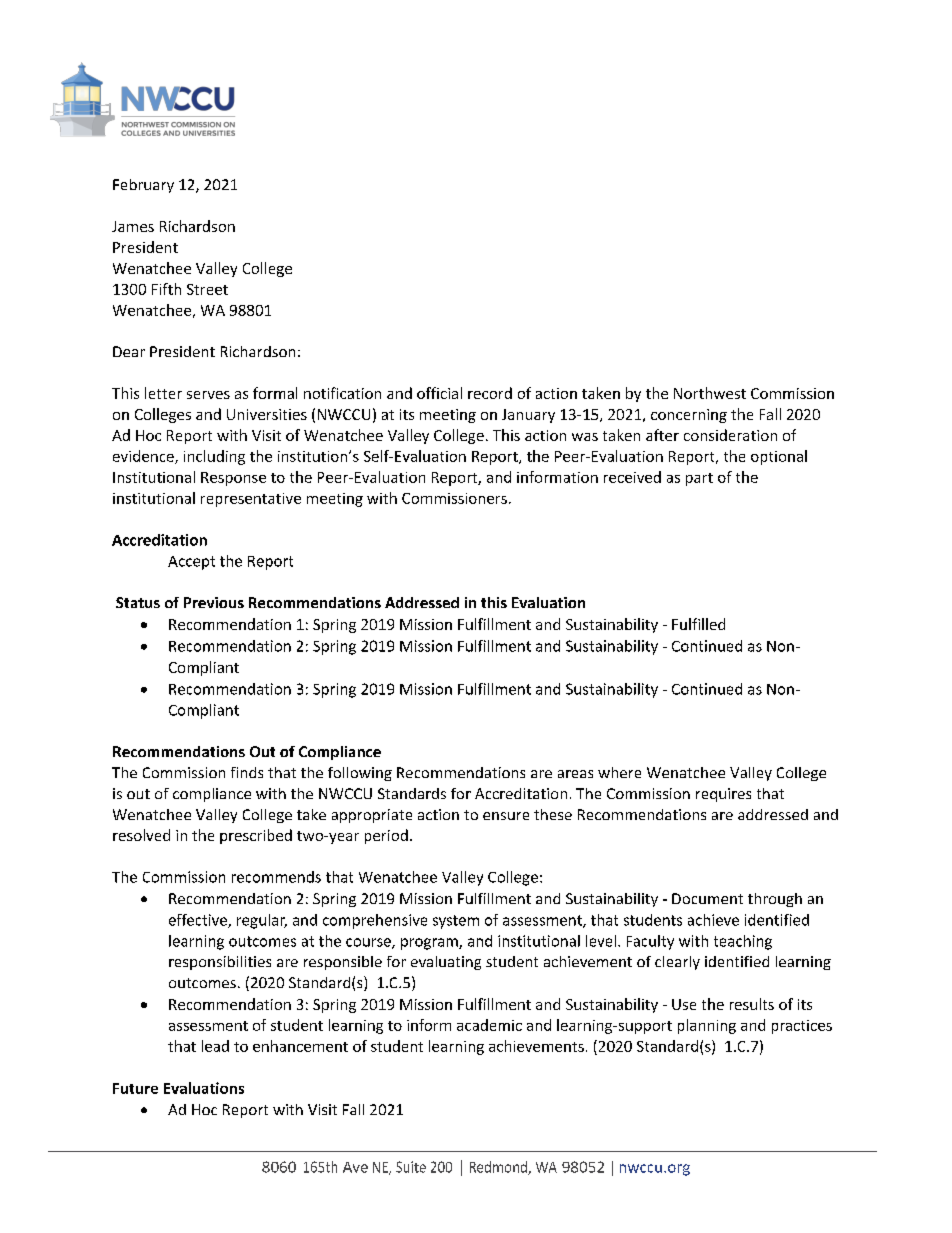  What do you see at coordinates (143, 186) in the image?
I see `February` at bounding box center [143, 186].
